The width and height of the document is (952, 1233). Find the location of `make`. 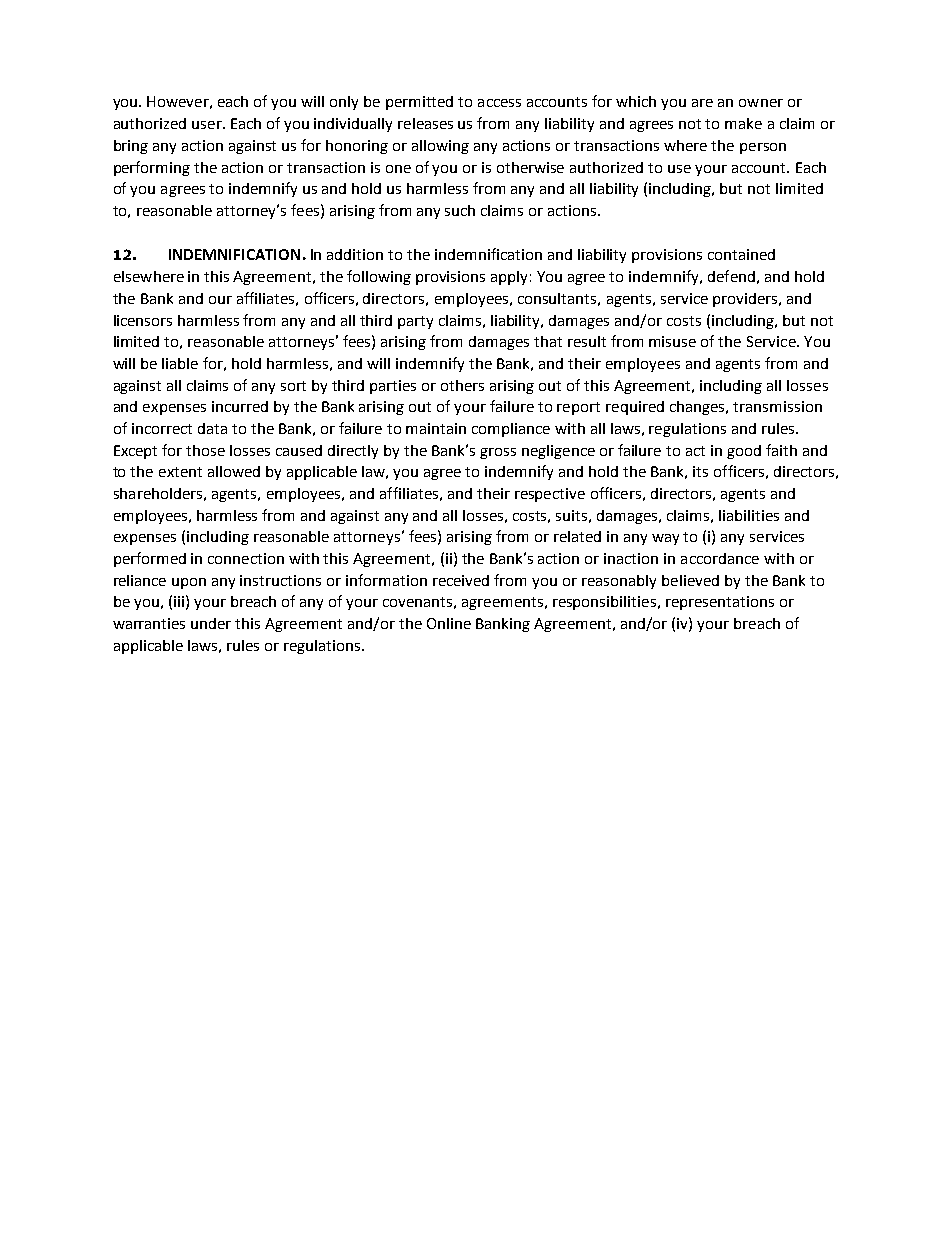

make is located at coordinates (743, 123).
